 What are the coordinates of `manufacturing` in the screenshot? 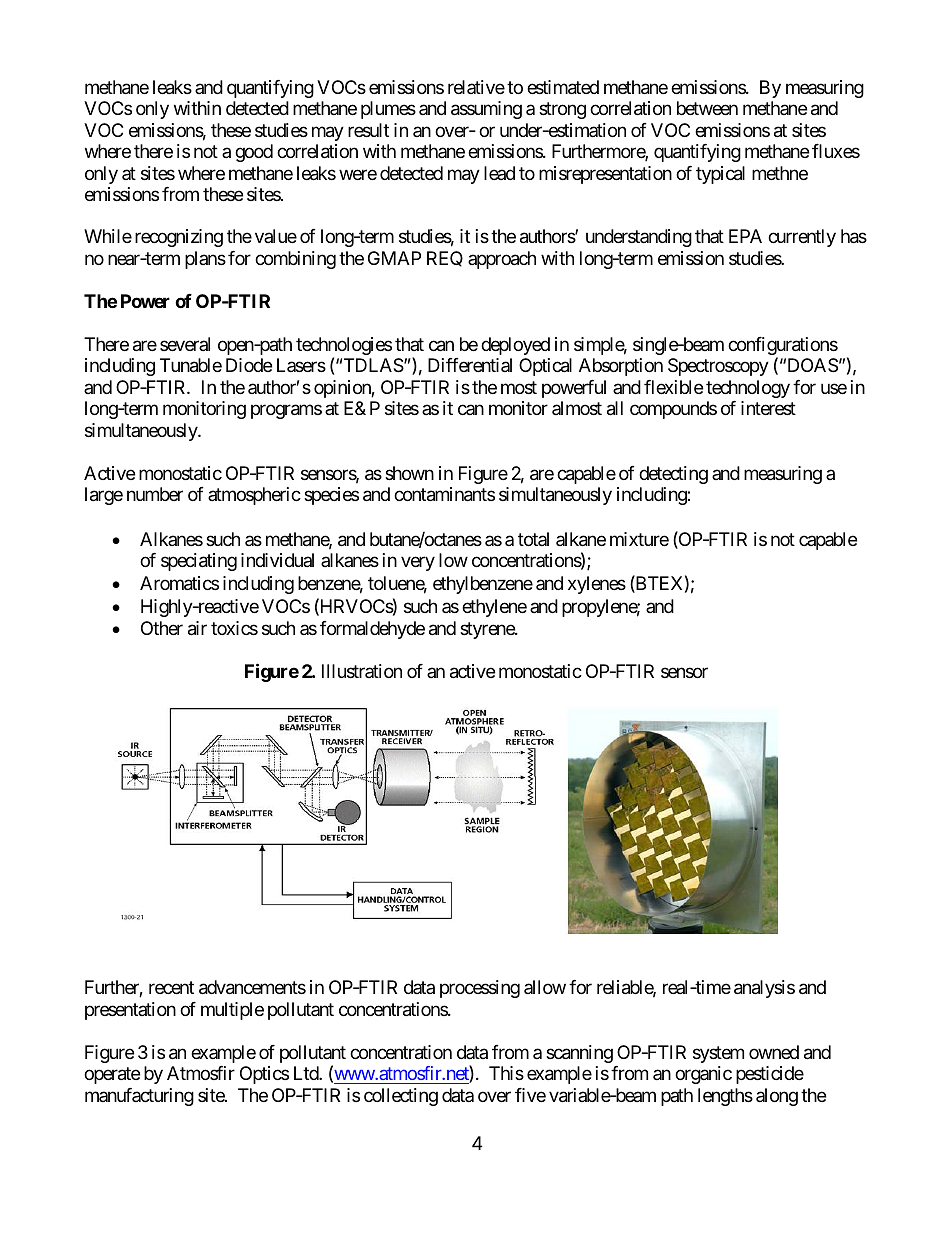 It's located at (139, 1097).
